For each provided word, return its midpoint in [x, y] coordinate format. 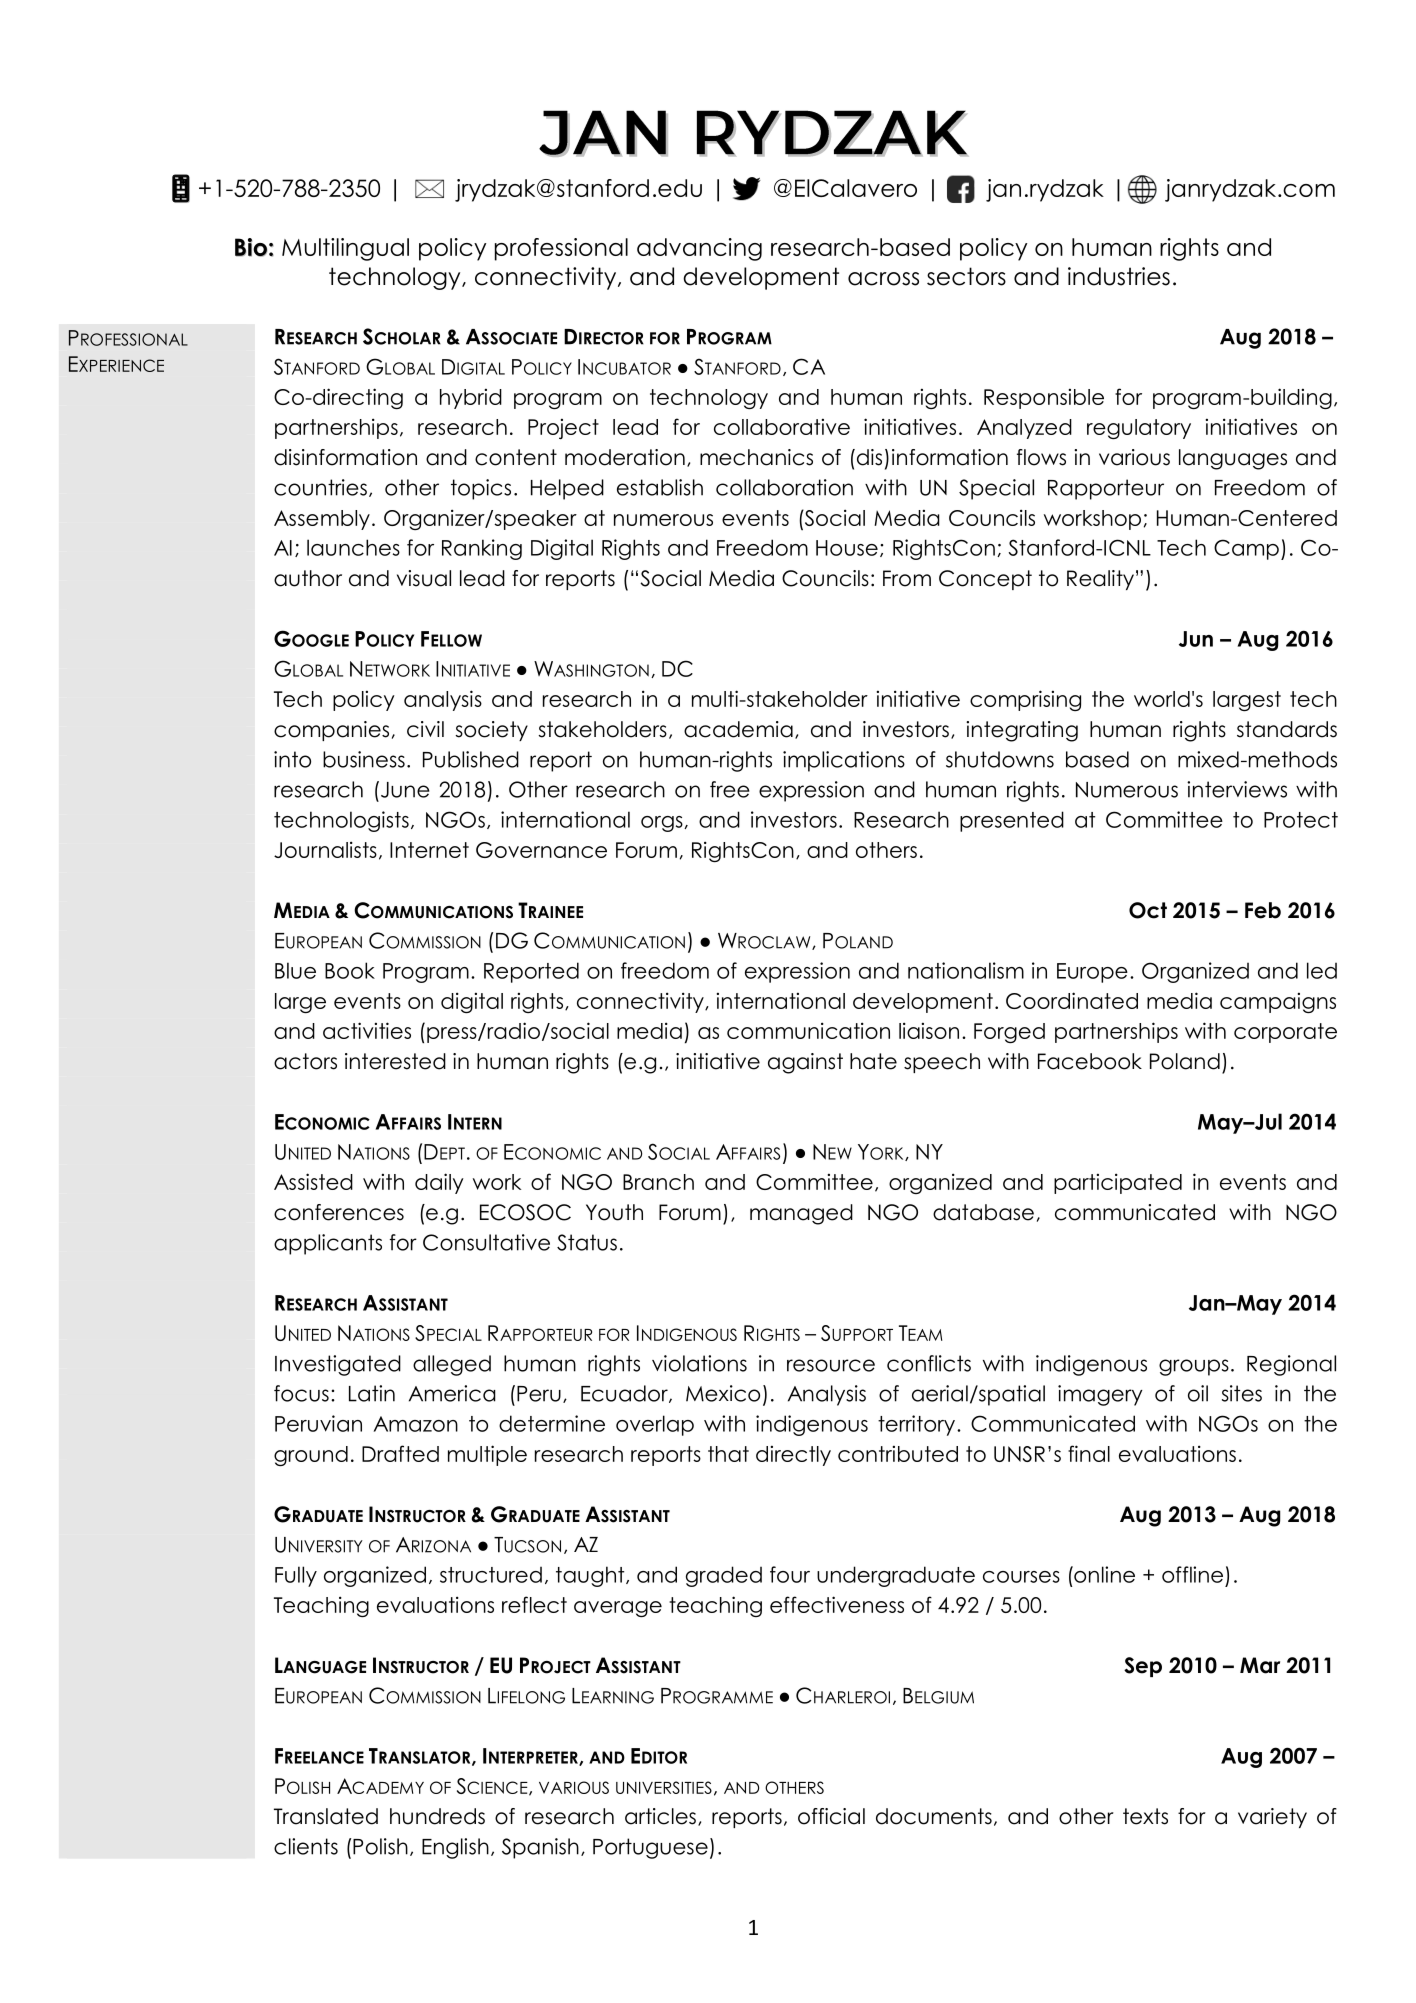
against [805, 1063]
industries [1119, 276]
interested [395, 1061]
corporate [1285, 1033]
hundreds [437, 1816]
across [883, 279]
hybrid [471, 399]
